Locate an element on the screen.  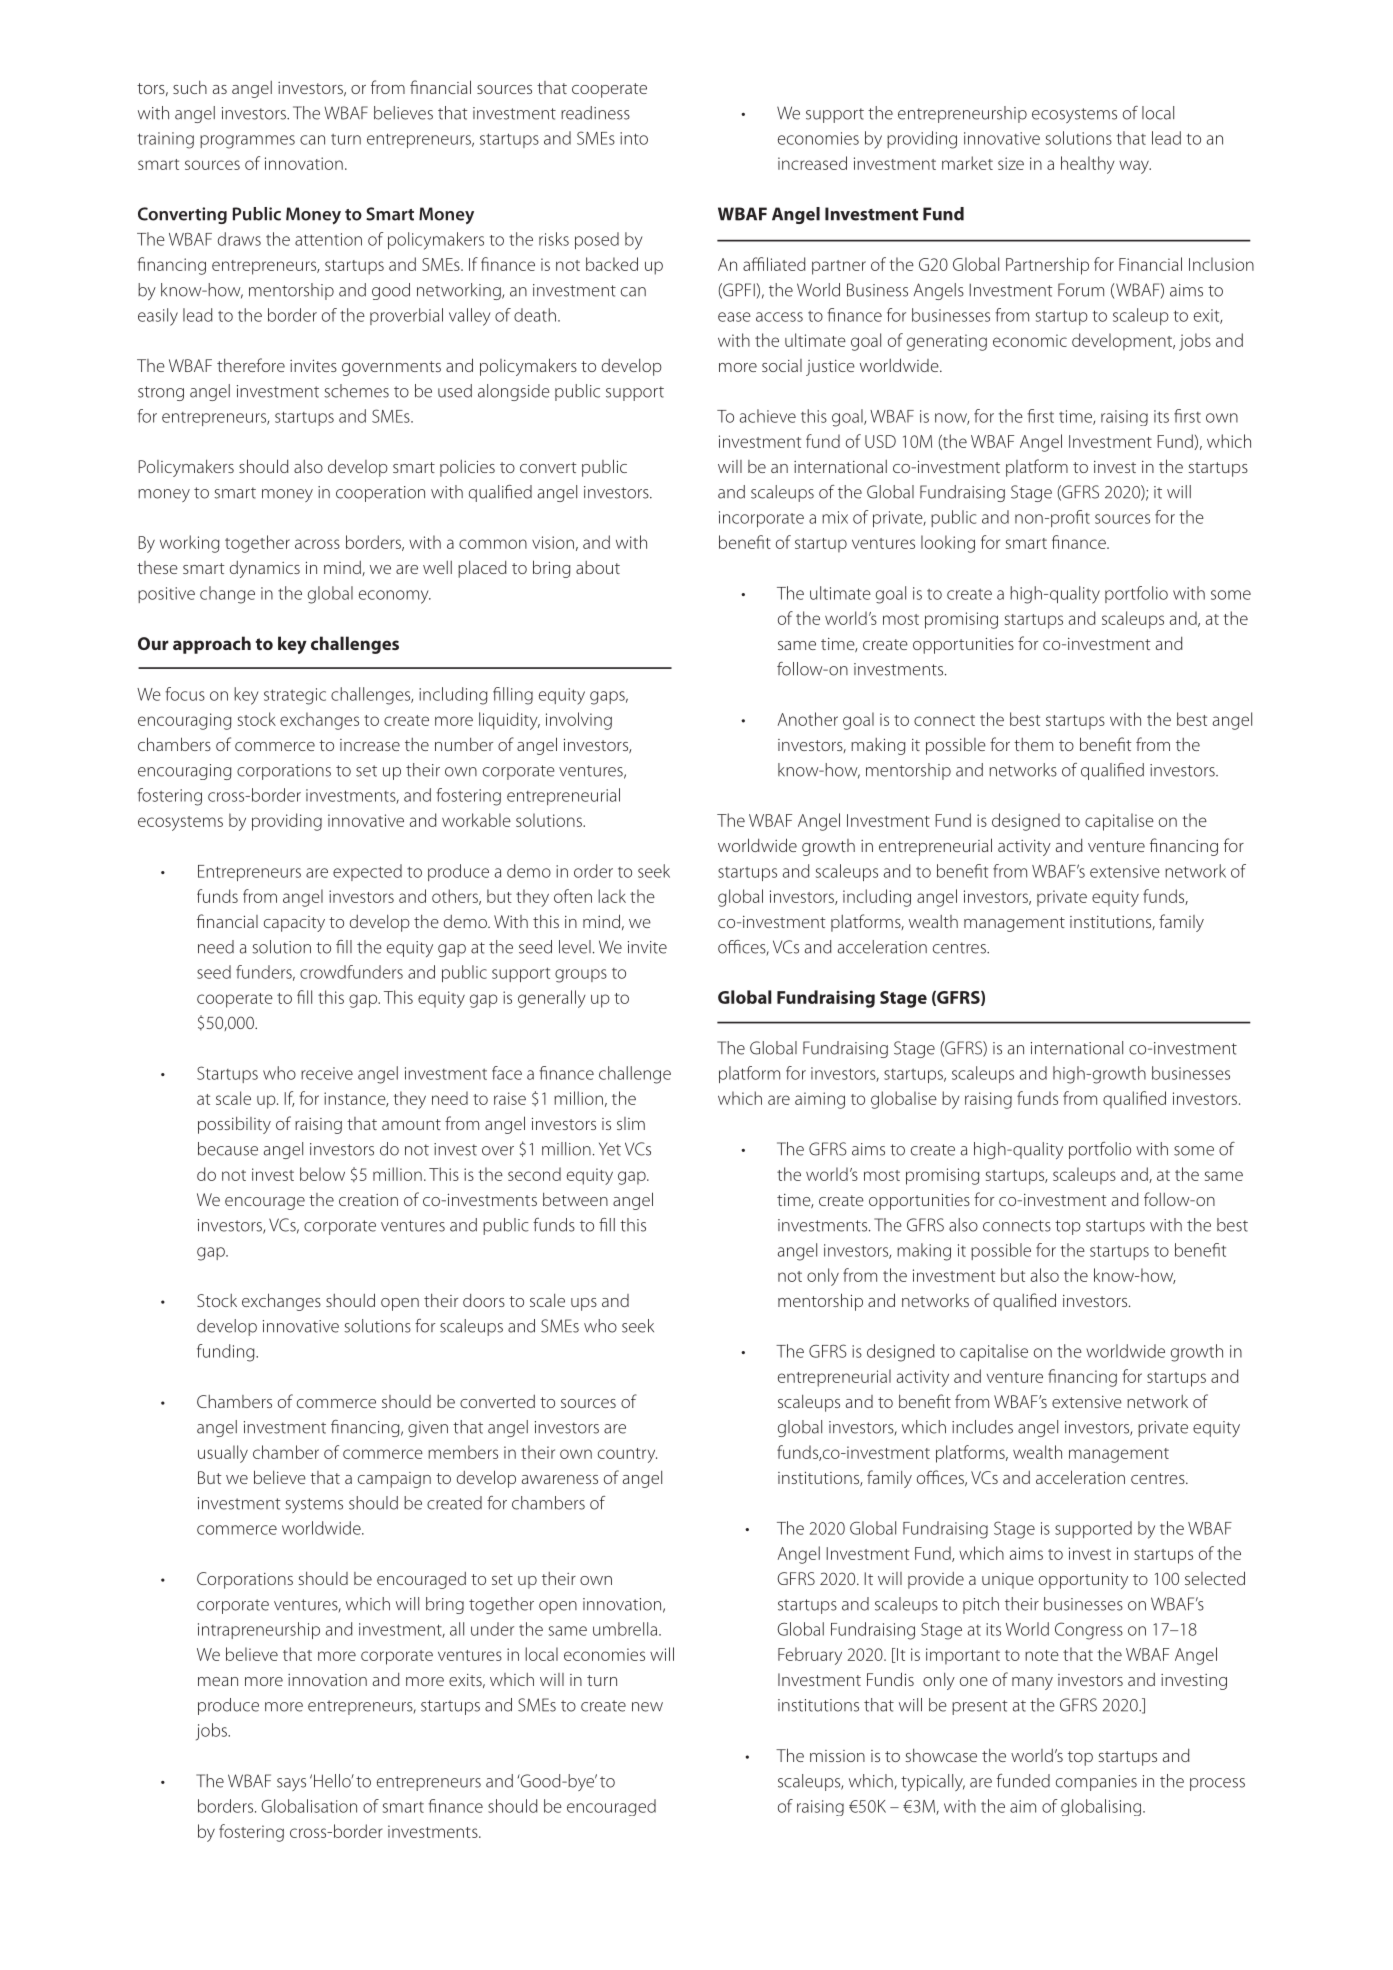
companies is located at coordinates (1096, 1783).
